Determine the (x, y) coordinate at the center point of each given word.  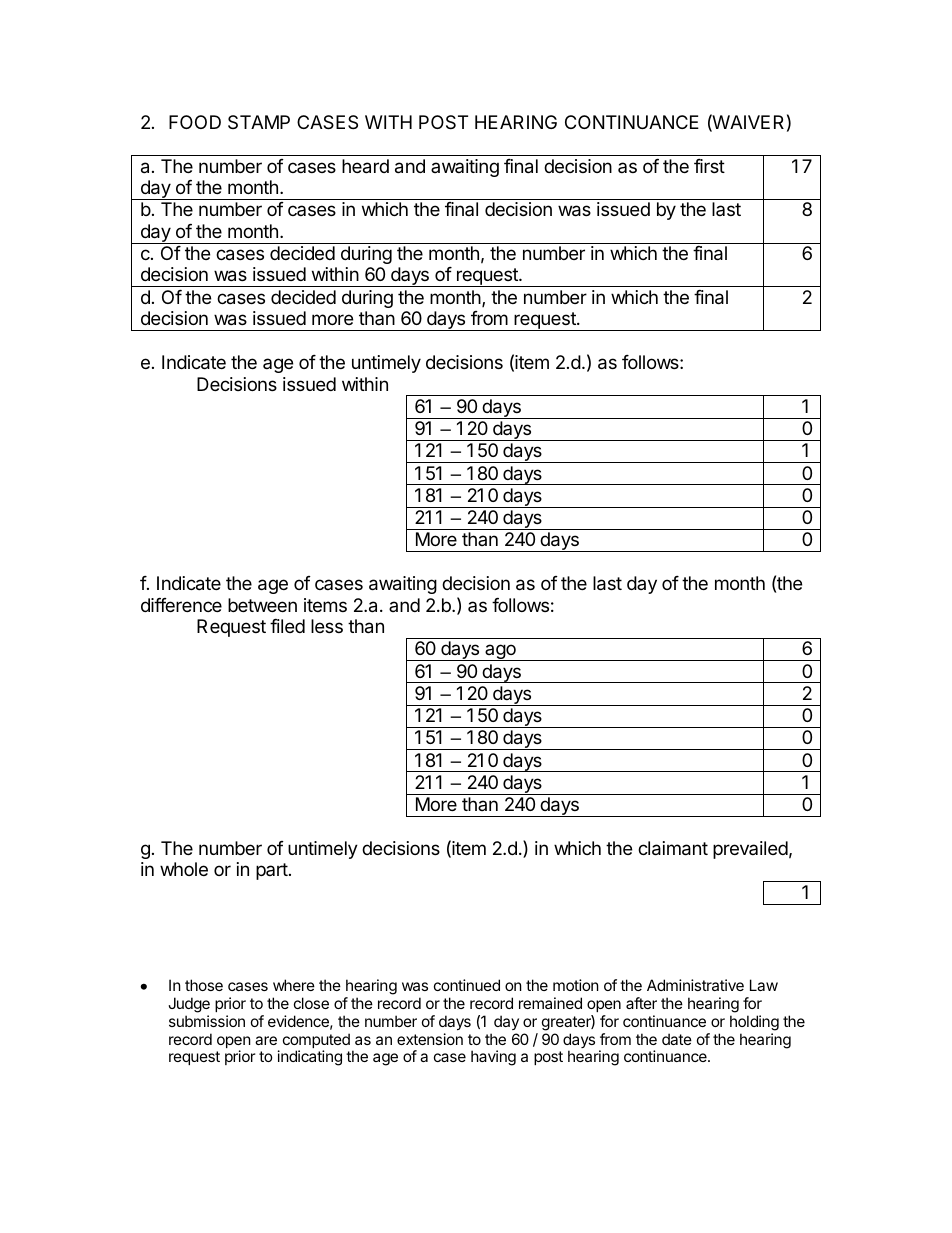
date (677, 1039)
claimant (673, 848)
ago (500, 652)
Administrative (695, 985)
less (327, 626)
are (266, 1040)
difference (181, 605)
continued (467, 985)
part (272, 871)
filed (287, 626)
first (709, 166)
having (493, 1058)
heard (365, 166)
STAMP (259, 122)
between (262, 605)
